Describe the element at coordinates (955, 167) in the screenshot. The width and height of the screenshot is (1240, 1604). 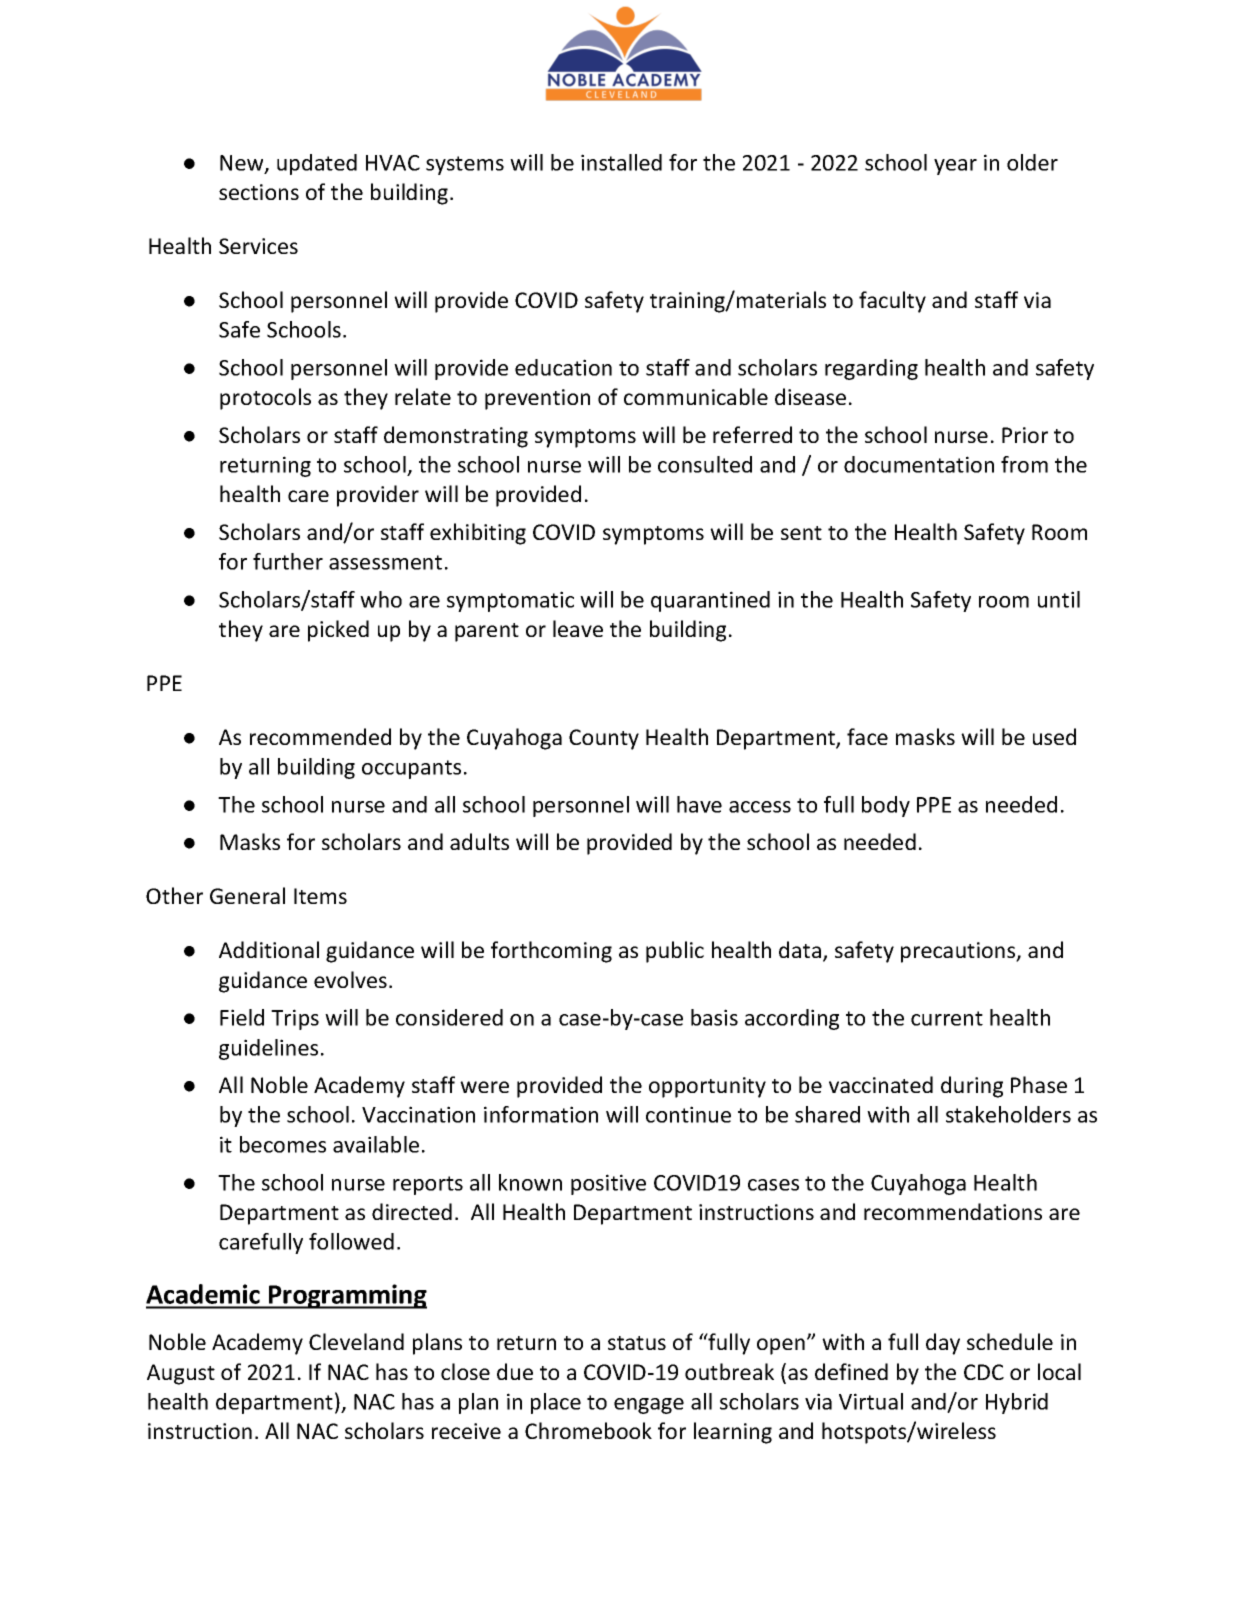
I see `year` at that location.
